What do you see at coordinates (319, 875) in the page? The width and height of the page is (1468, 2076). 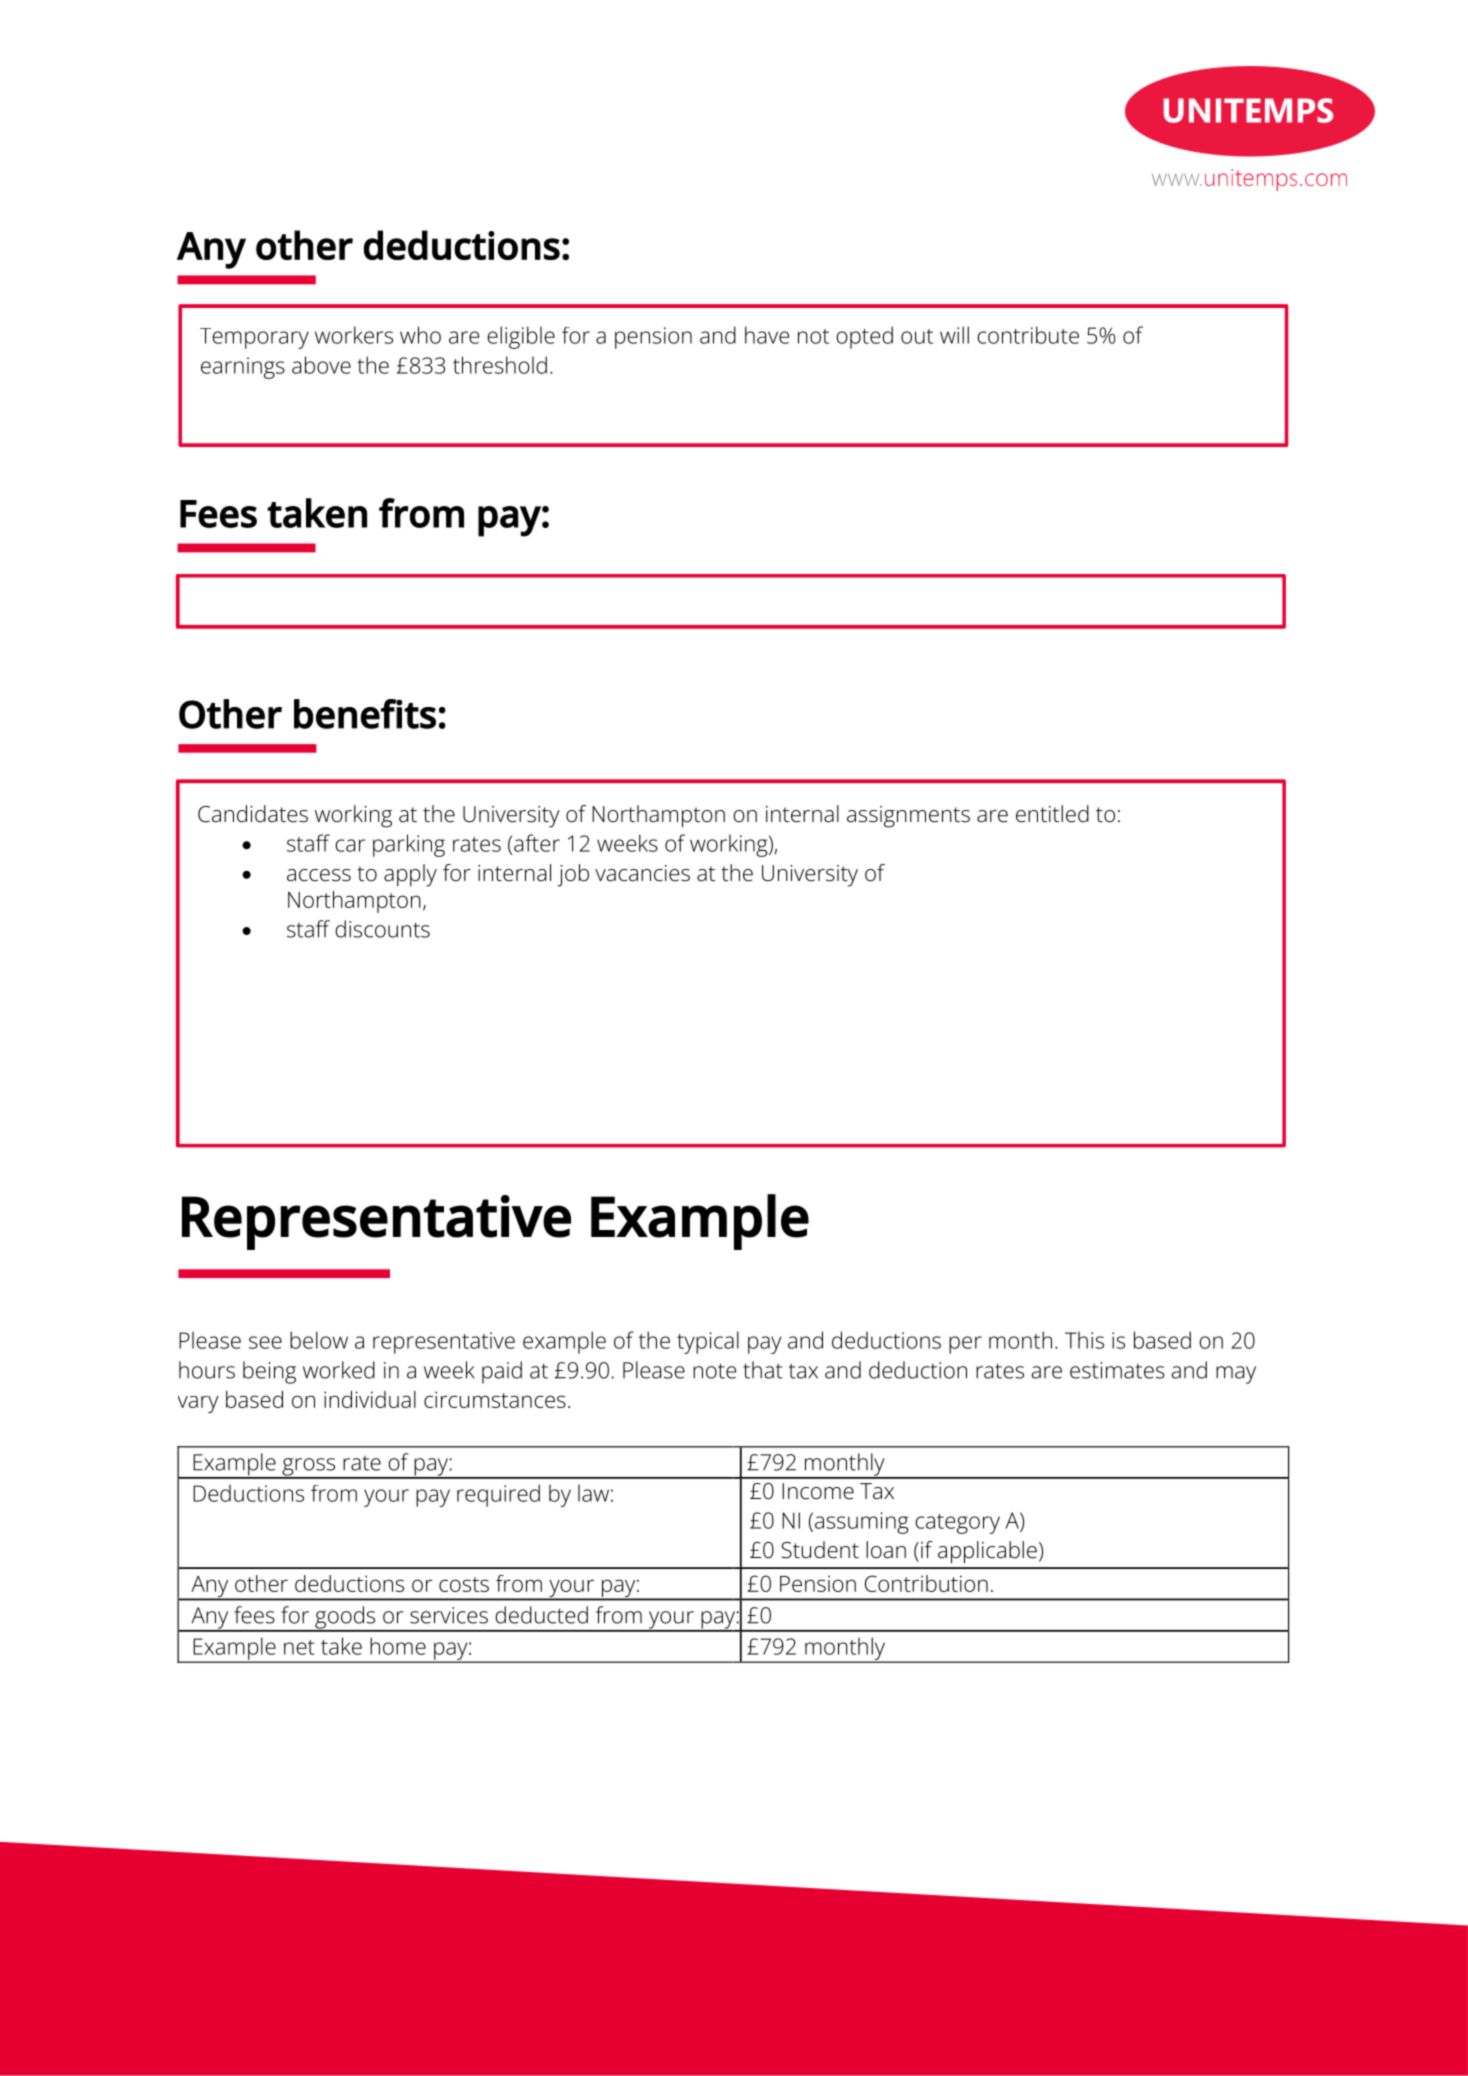 I see `access` at bounding box center [319, 875].
